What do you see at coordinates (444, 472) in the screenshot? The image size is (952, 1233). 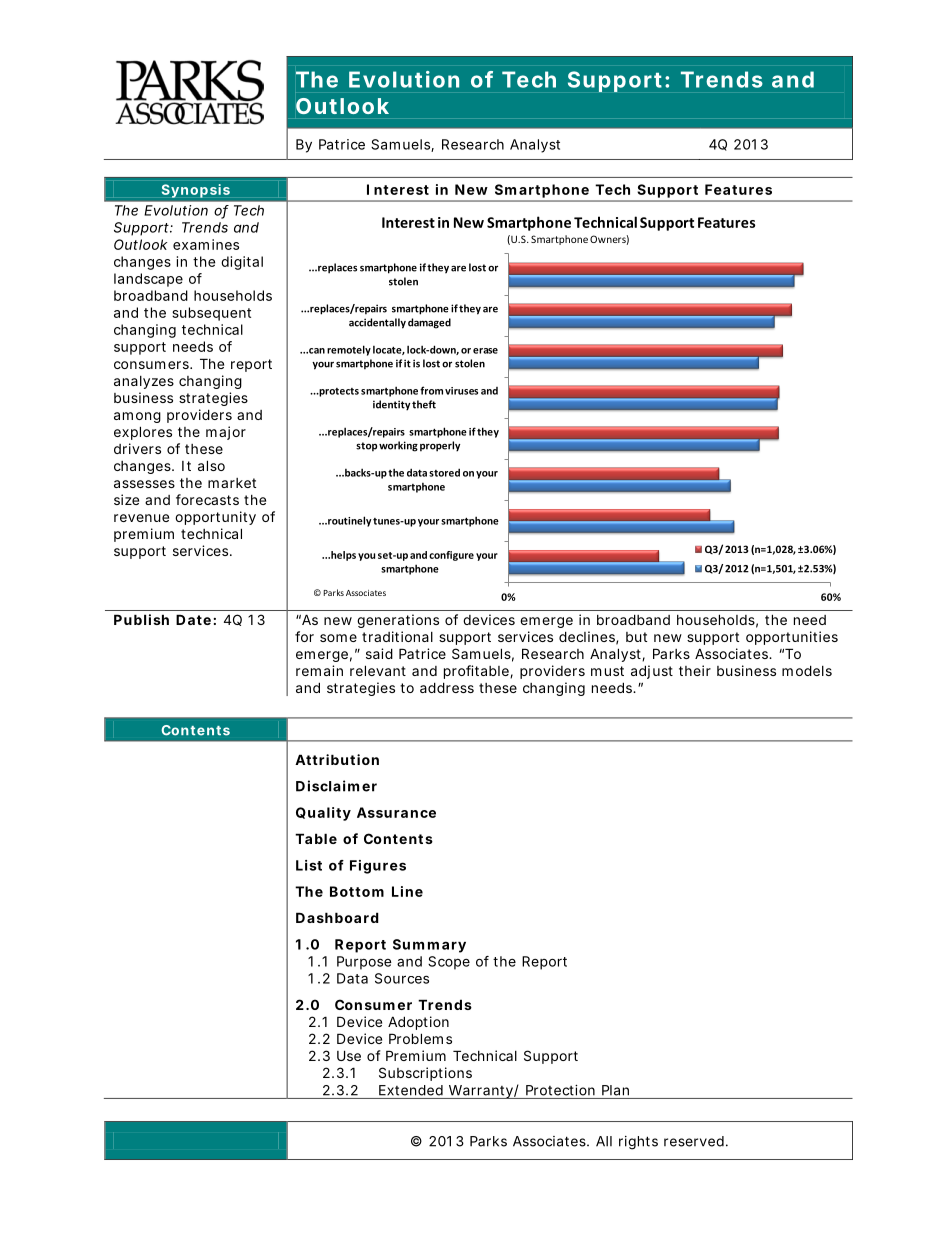 I see `stored` at bounding box center [444, 472].
